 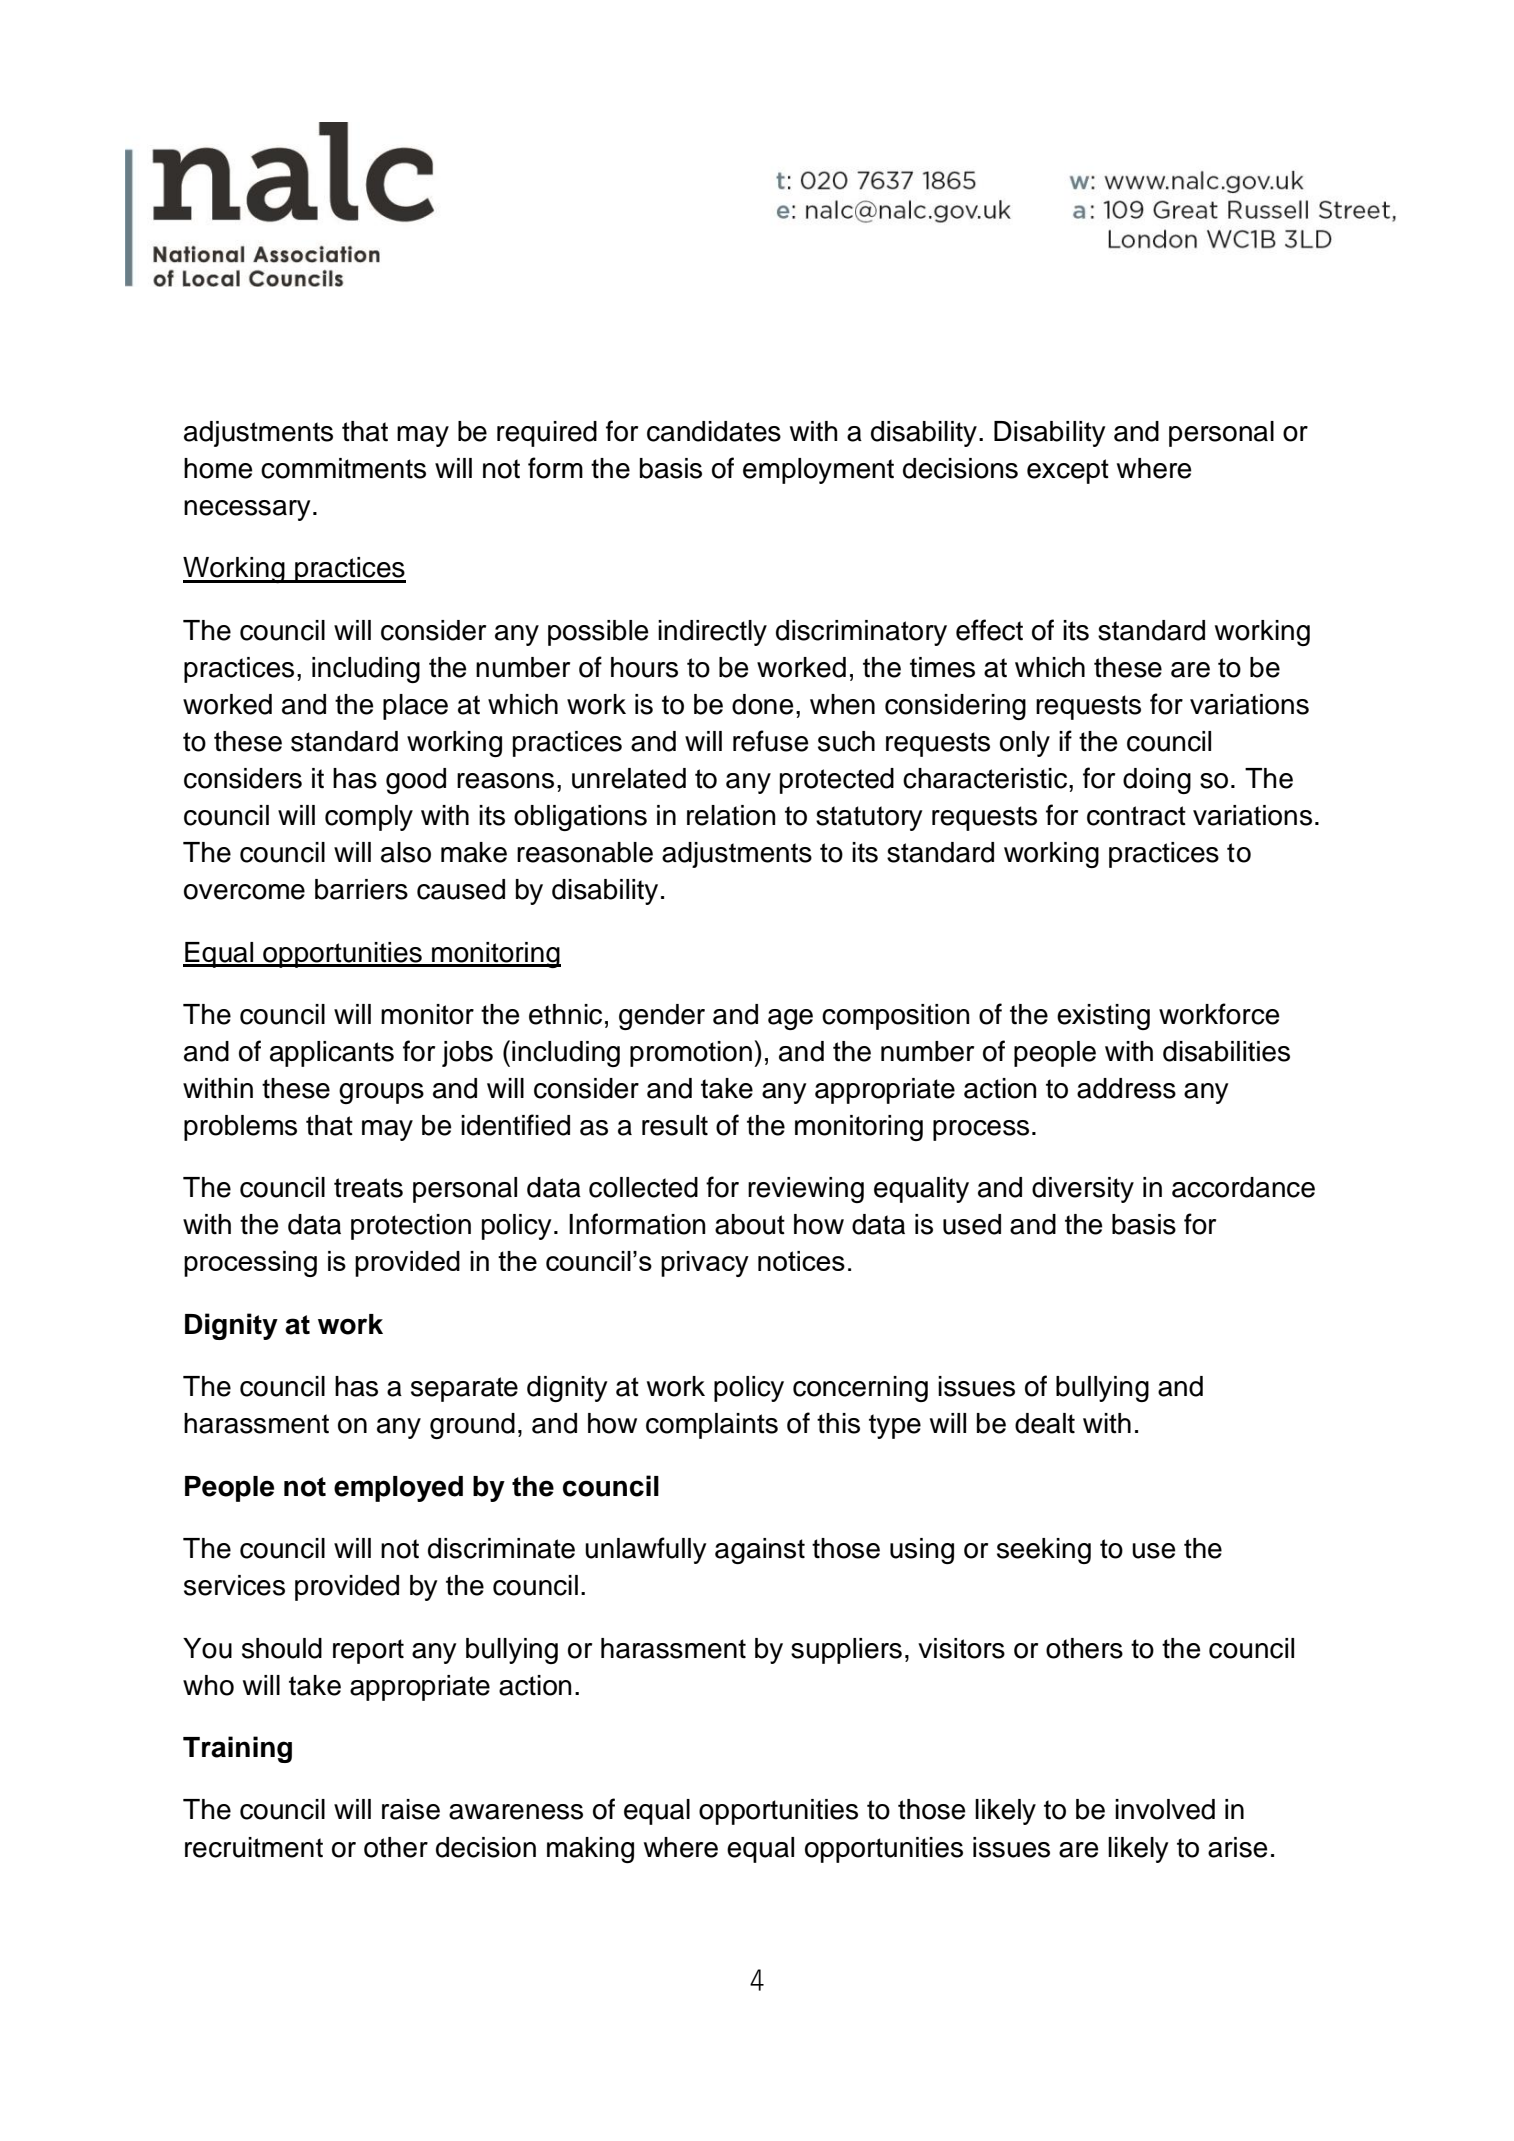 I want to click on applicants, so click(x=332, y=1054).
